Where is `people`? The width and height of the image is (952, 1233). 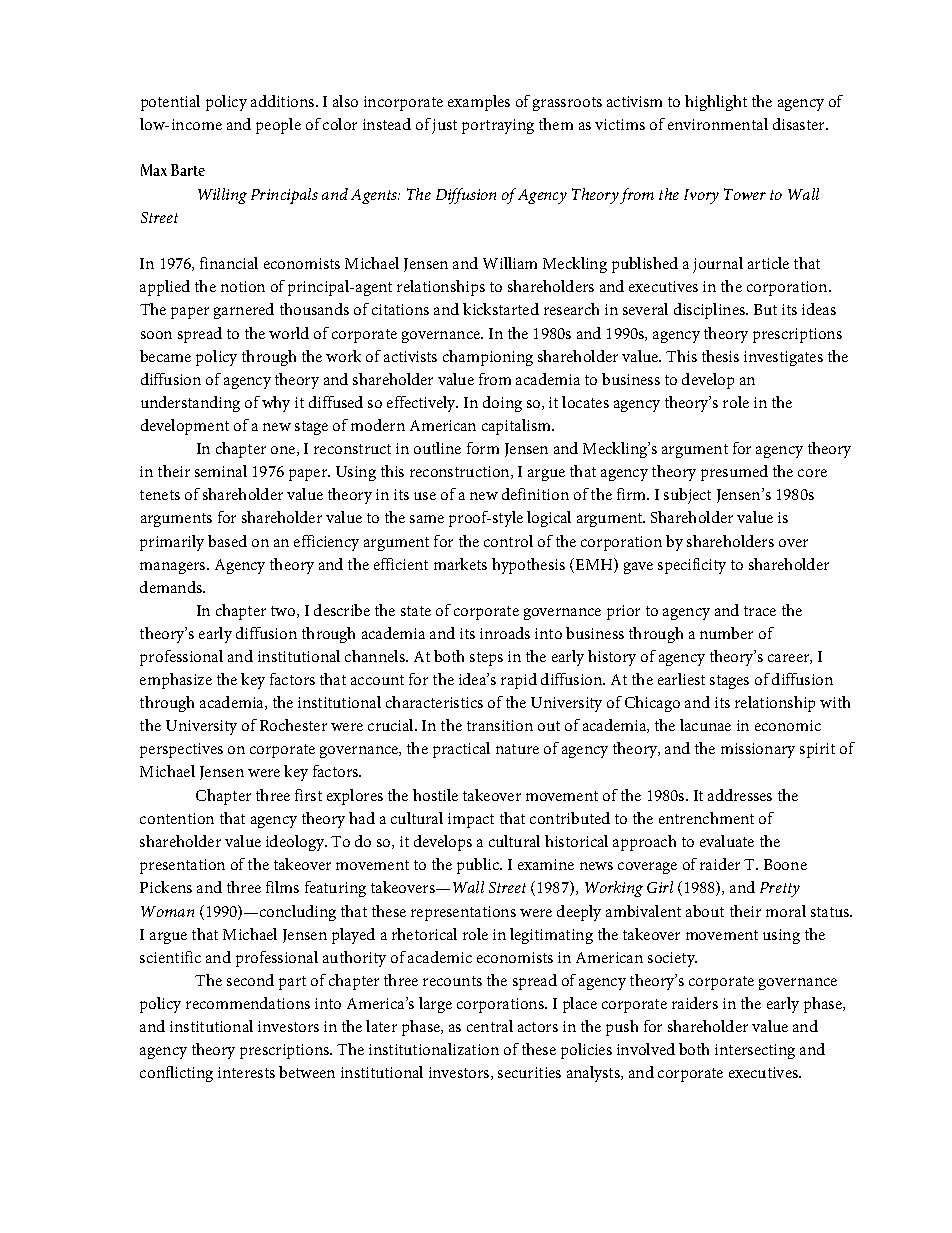
people is located at coordinates (278, 126).
